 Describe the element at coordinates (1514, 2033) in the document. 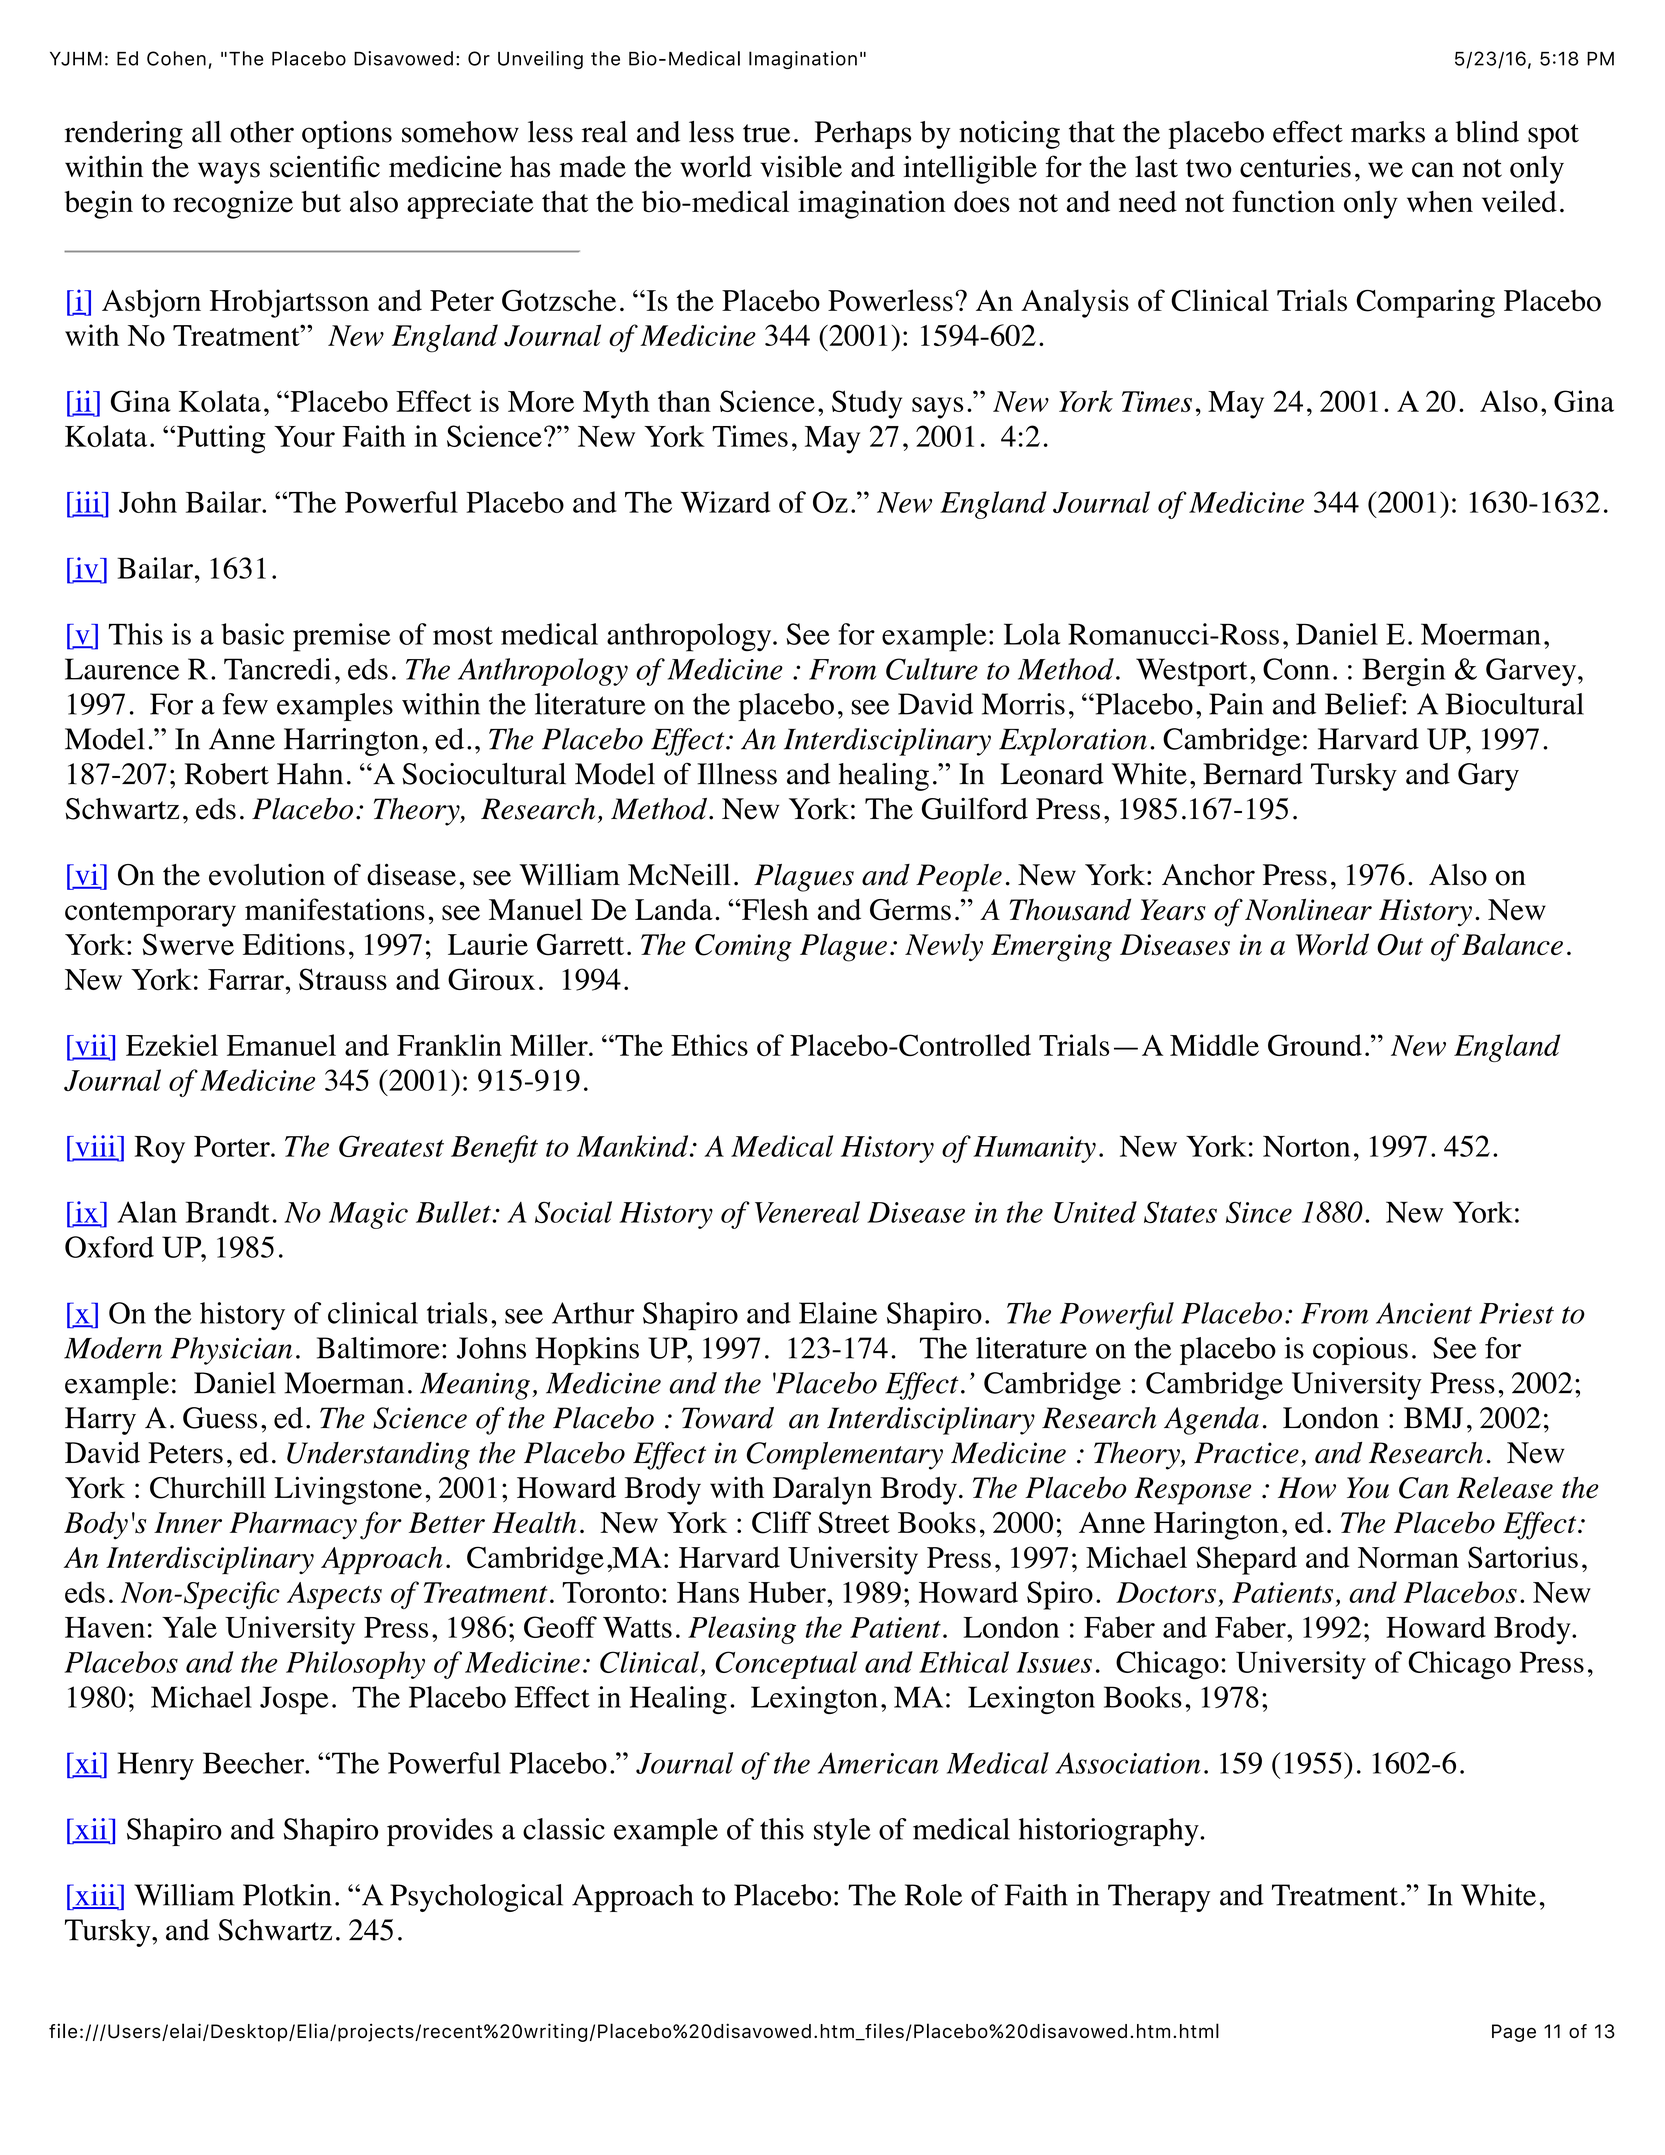

I see `Page` at that location.
